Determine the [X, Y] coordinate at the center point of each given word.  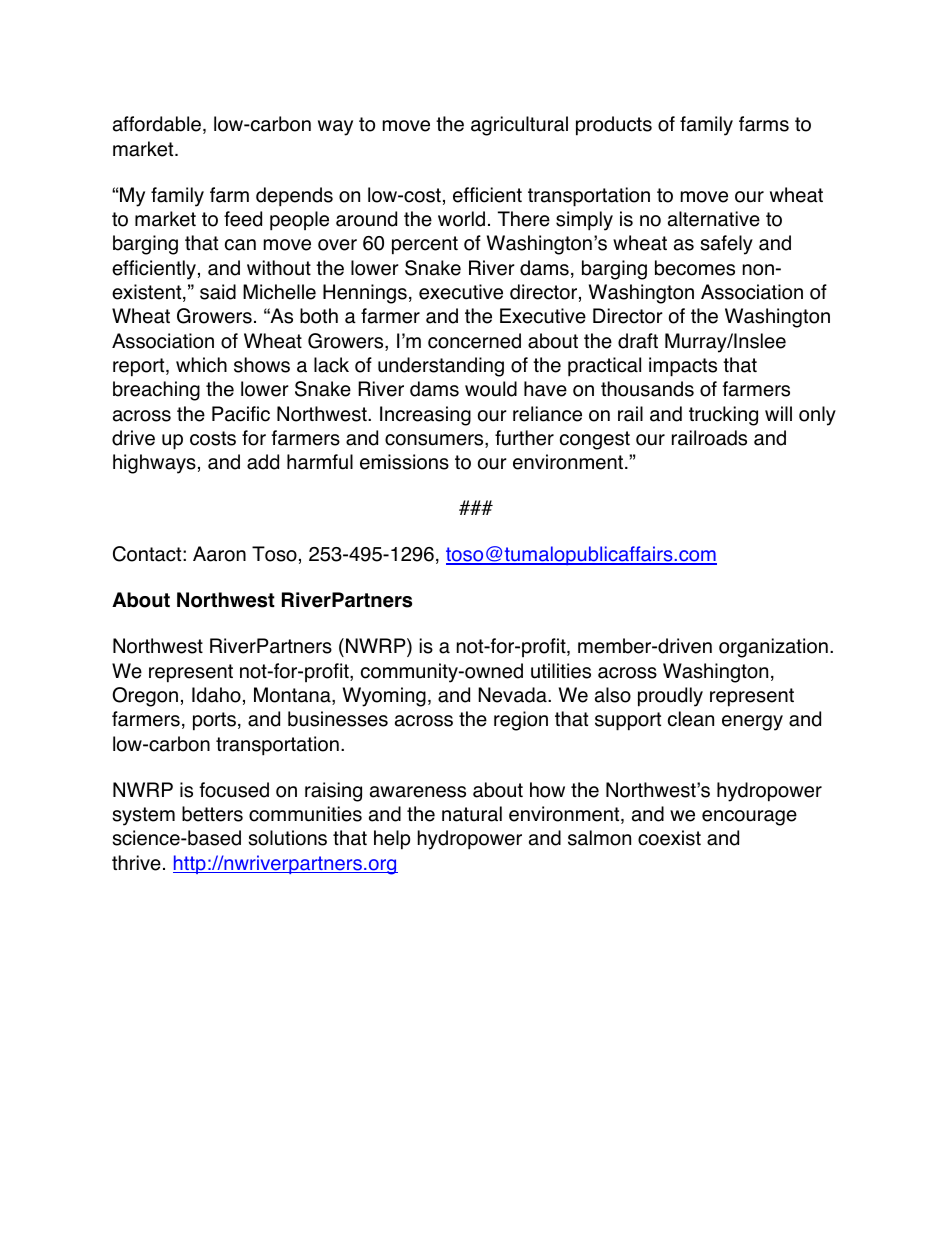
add [263, 462]
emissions [404, 462]
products [614, 126]
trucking [723, 416]
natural [472, 814]
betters [212, 814]
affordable [158, 125]
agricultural [519, 126]
